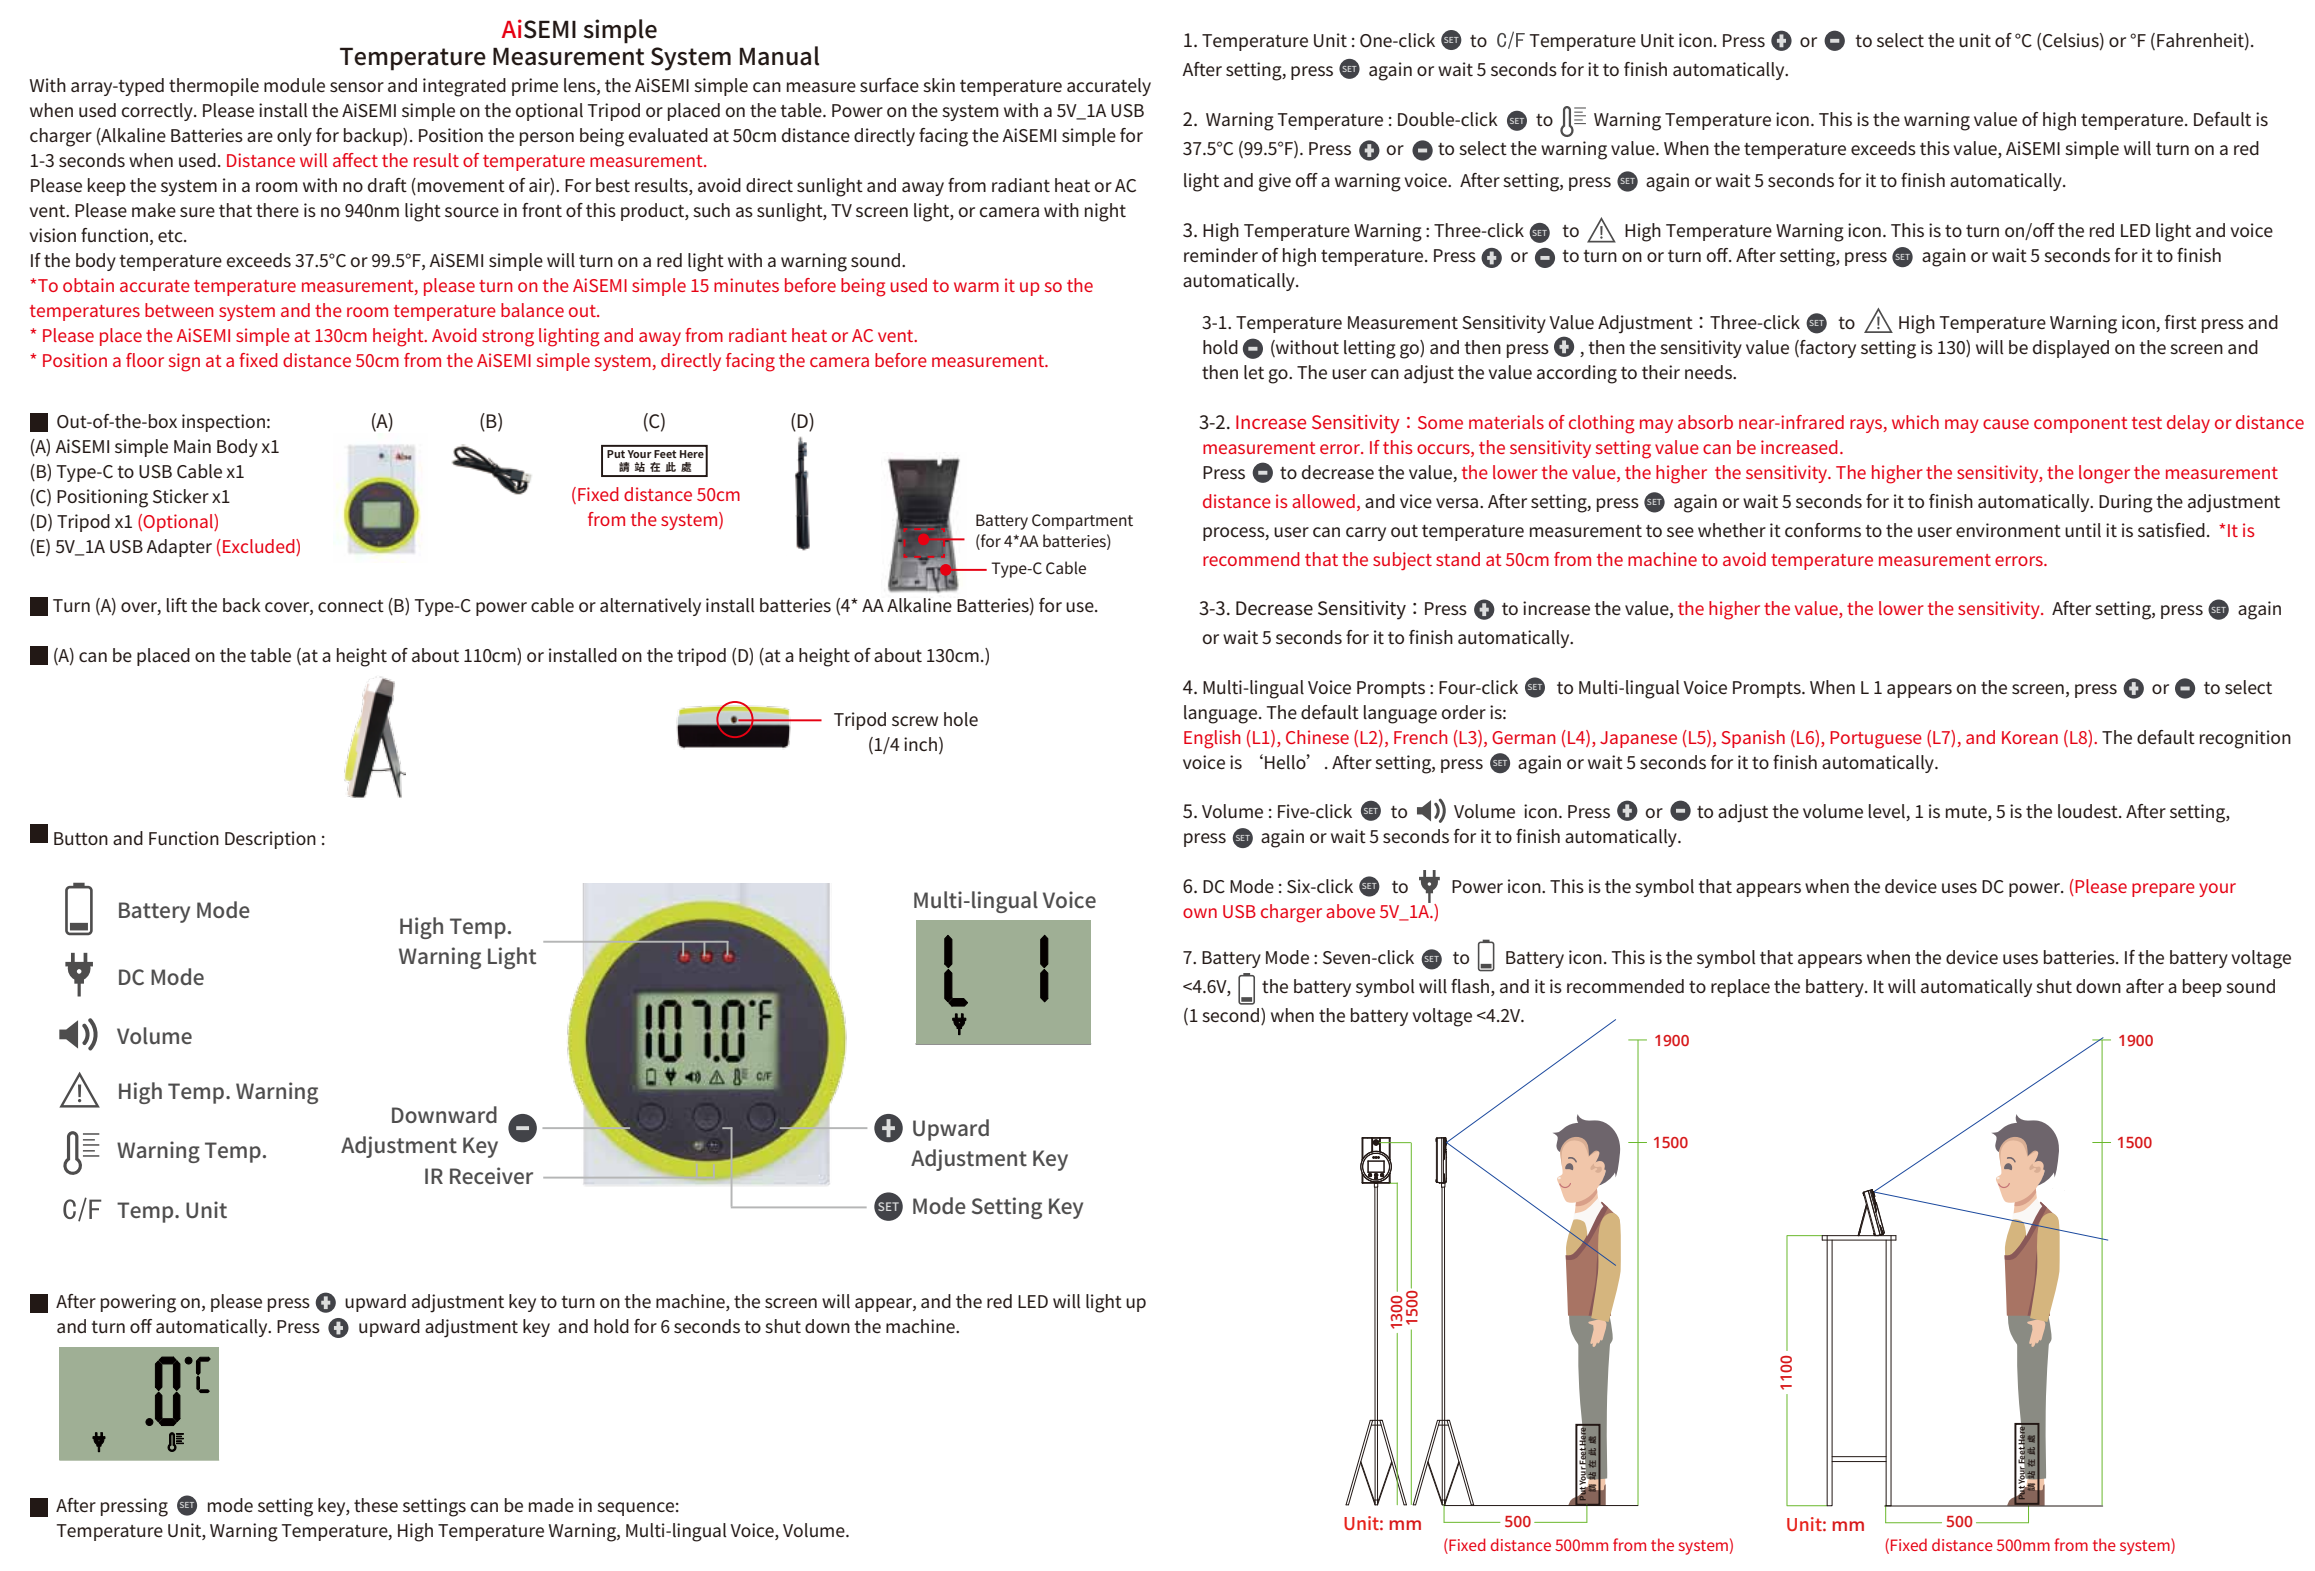  I want to click on skin, so click(939, 85).
